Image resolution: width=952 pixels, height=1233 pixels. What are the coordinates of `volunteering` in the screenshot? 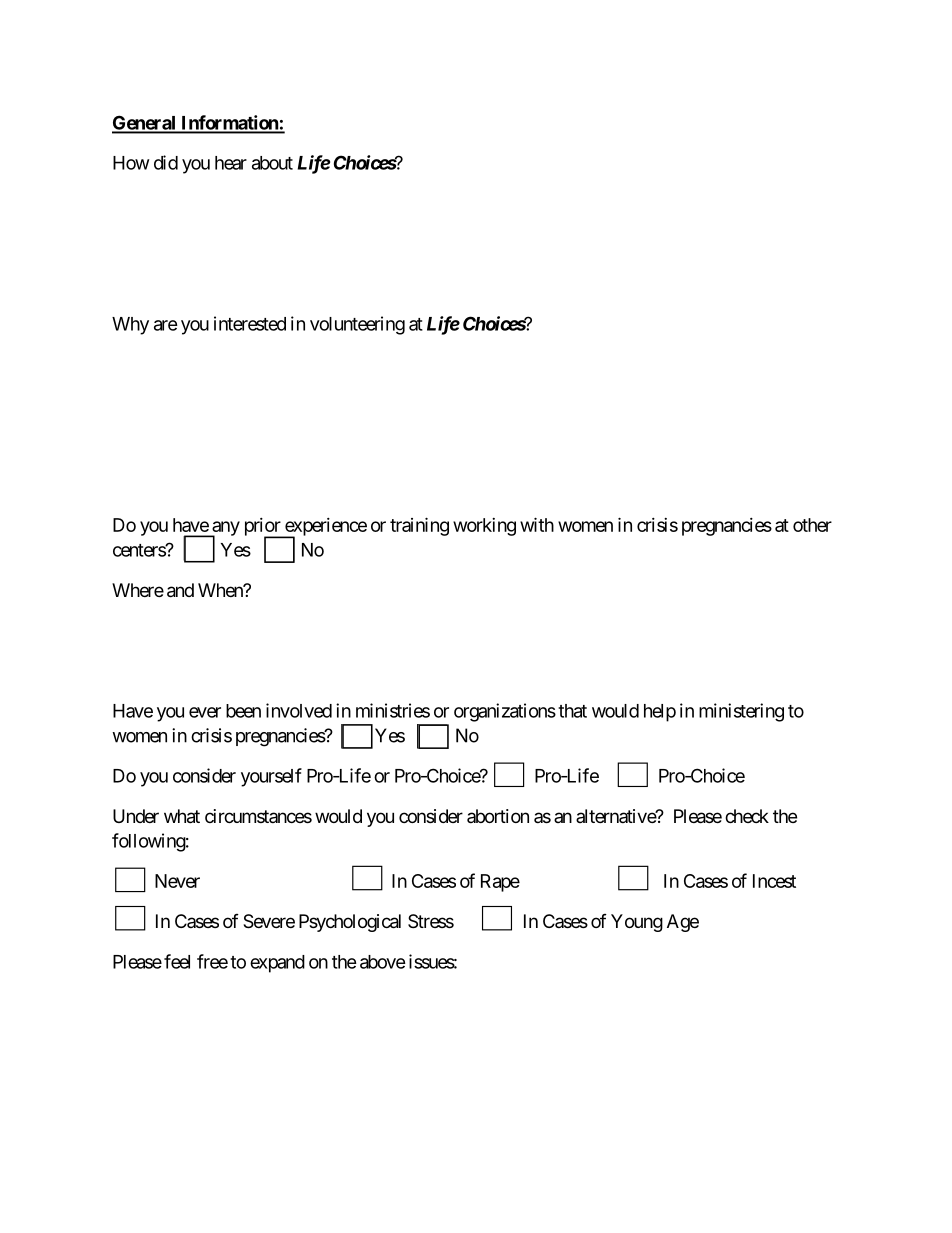 It's located at (357, 325).
